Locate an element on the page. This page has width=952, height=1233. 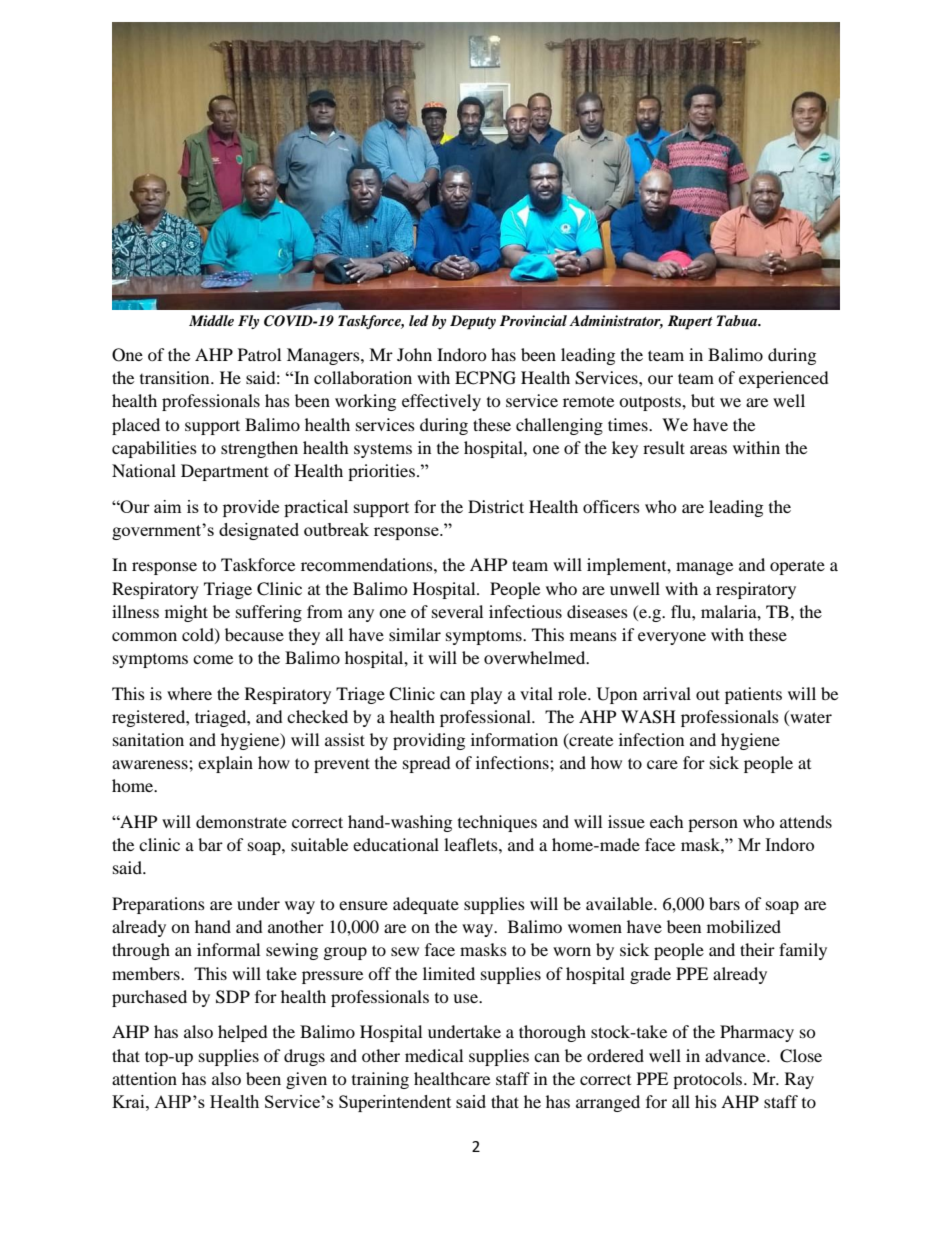
spread is located at coordinates (427, 764).
